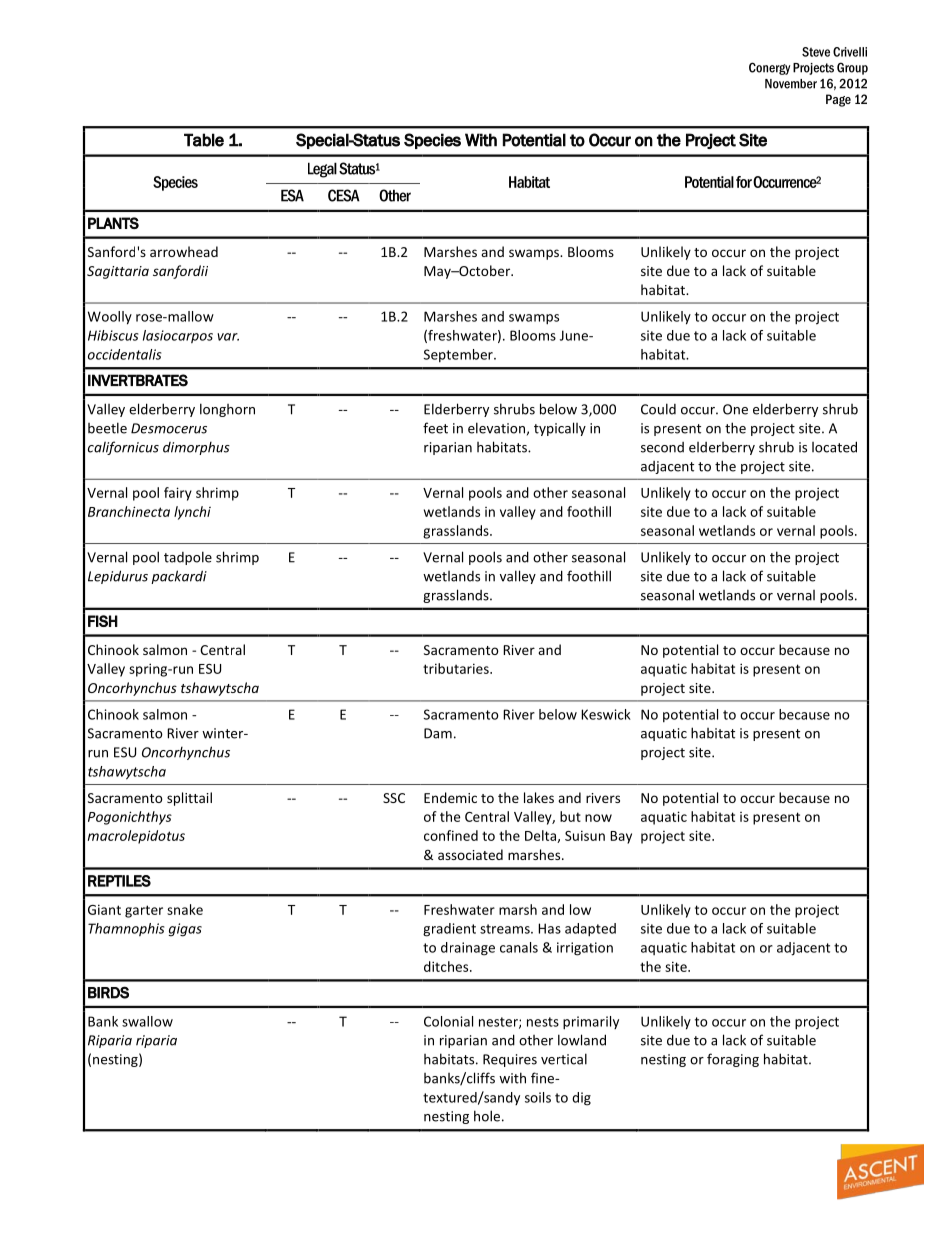 The height and width of the document is (1233, 952). Describe the element at coordinates (147, 1021) in the document. I see `swallow` at that location.
